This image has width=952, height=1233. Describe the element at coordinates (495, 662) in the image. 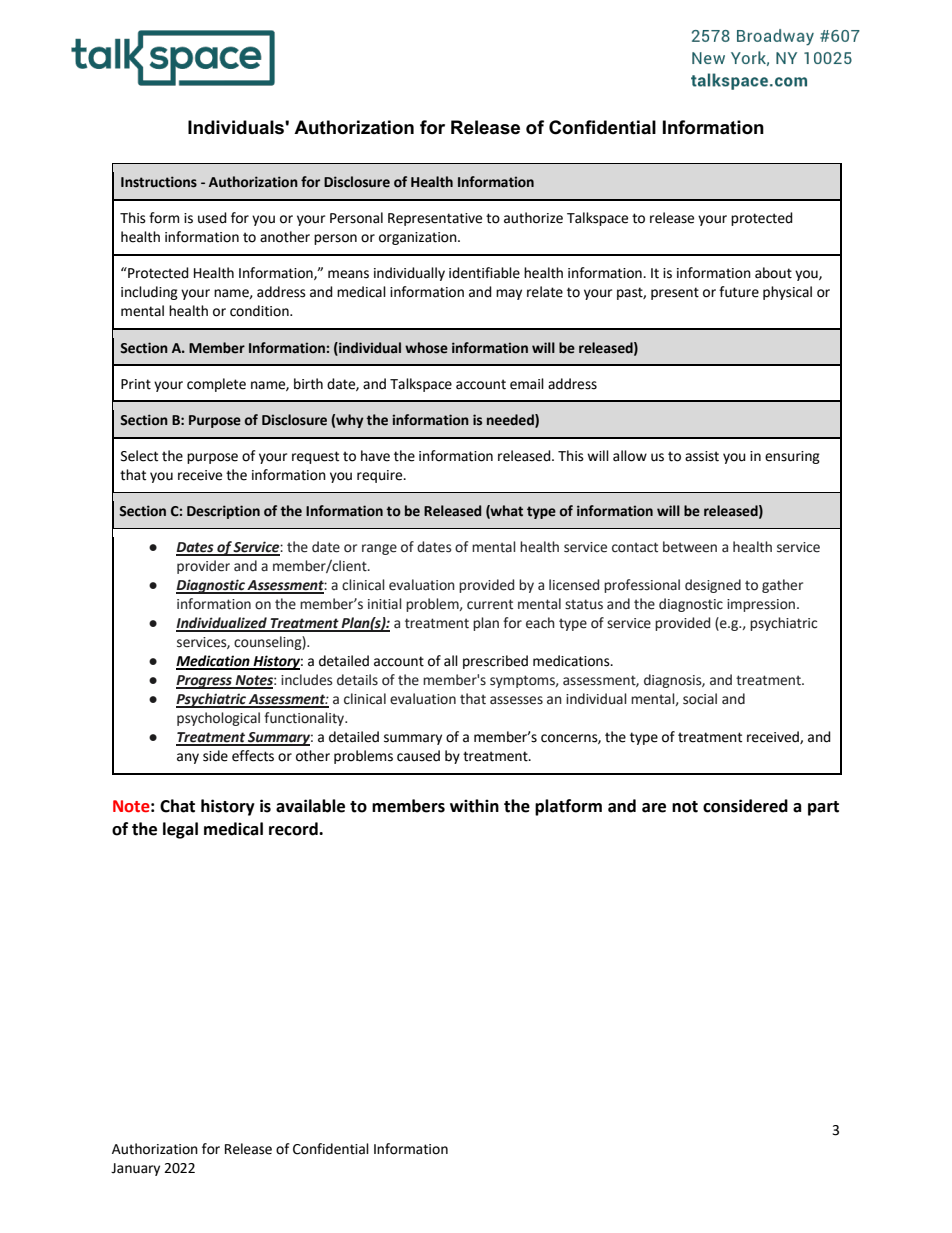

I see `prescribed` at that location.
